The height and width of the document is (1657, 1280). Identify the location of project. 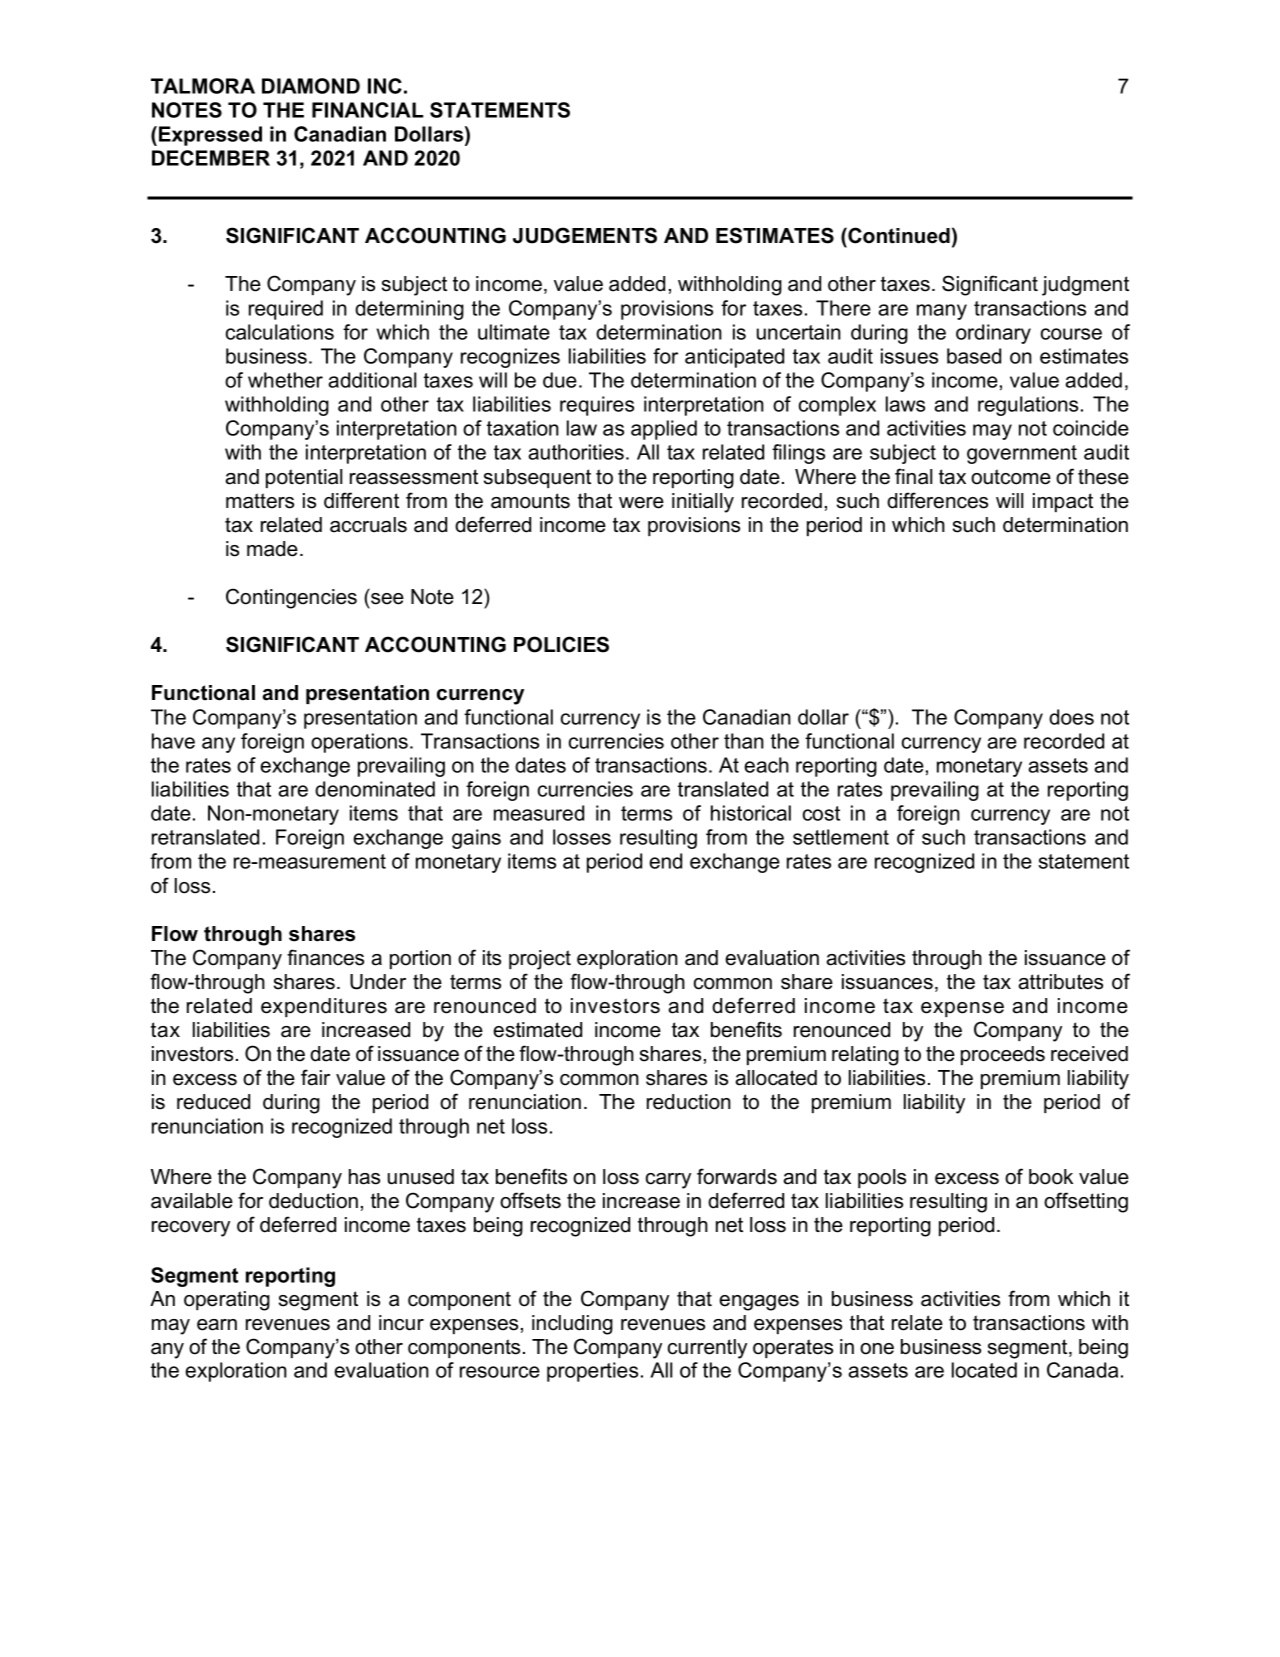
(540, 960).
